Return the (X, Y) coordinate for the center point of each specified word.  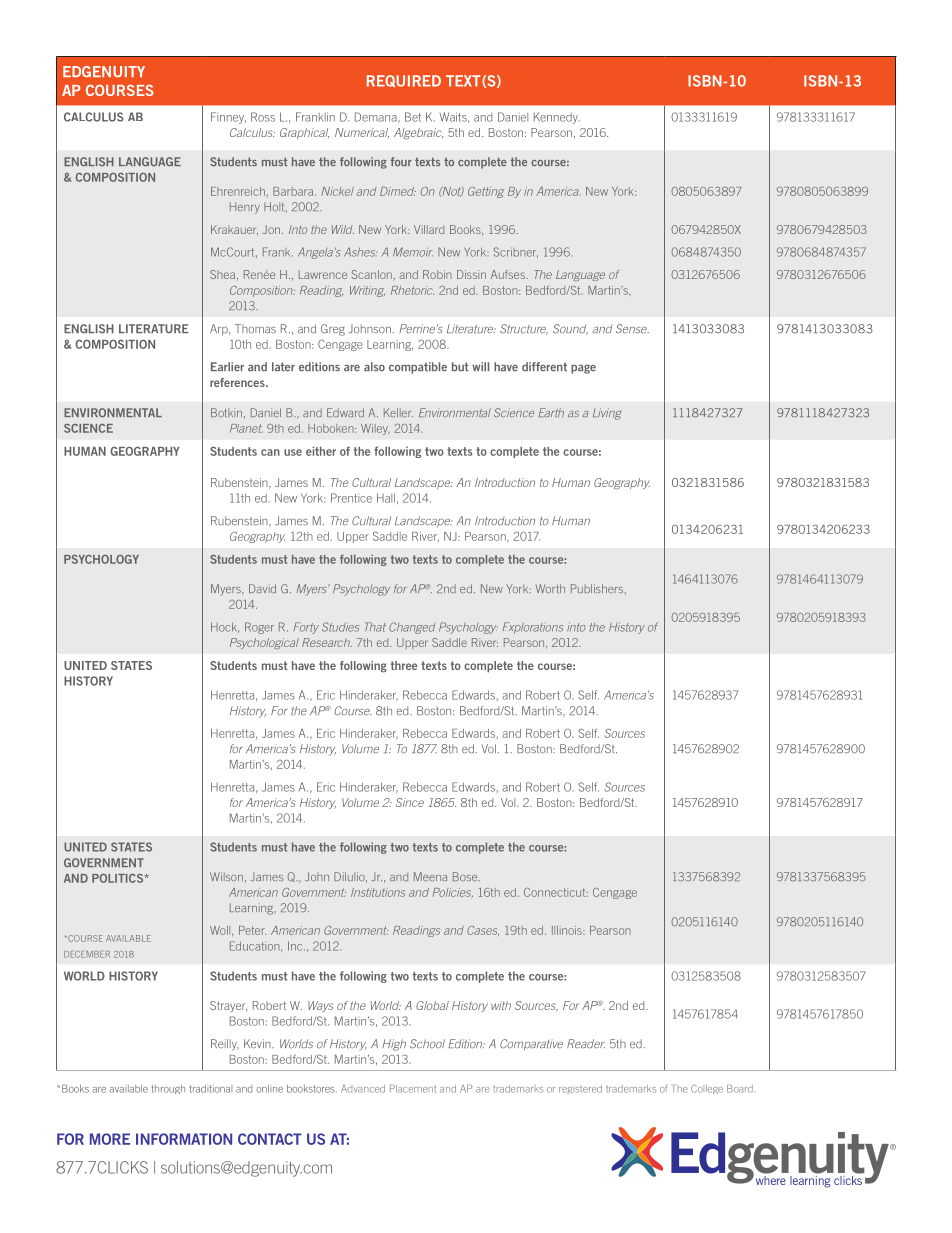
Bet (413, 117)
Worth (550, 588)
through (168, 1089)
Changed (412, 628)
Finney (228, 118)
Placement (413, 1089)
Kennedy (557, 118)
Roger (259, 628)
